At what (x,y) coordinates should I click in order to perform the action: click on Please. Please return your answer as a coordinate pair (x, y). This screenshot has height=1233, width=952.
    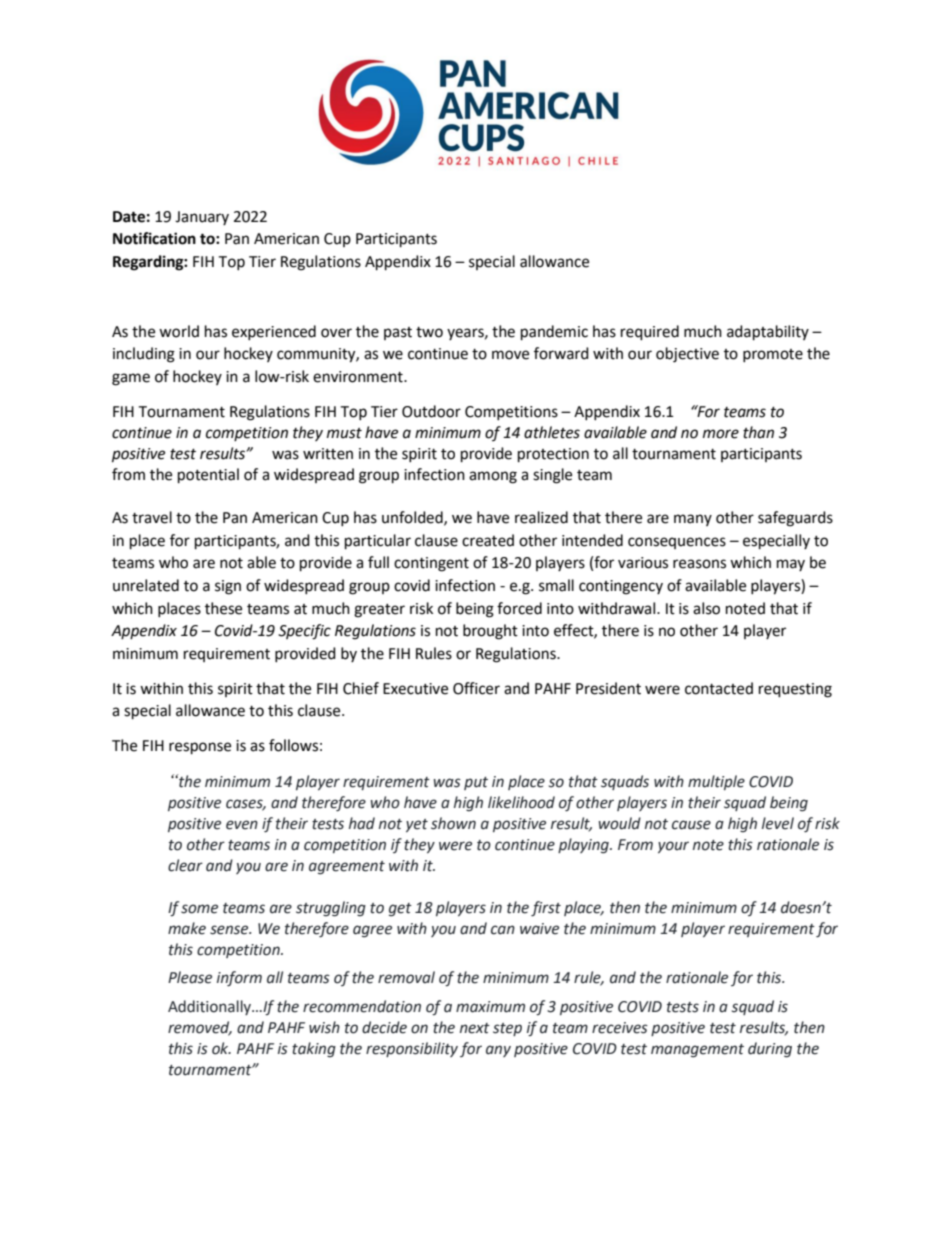
    Looking at the image, I should click on (190, 977).
